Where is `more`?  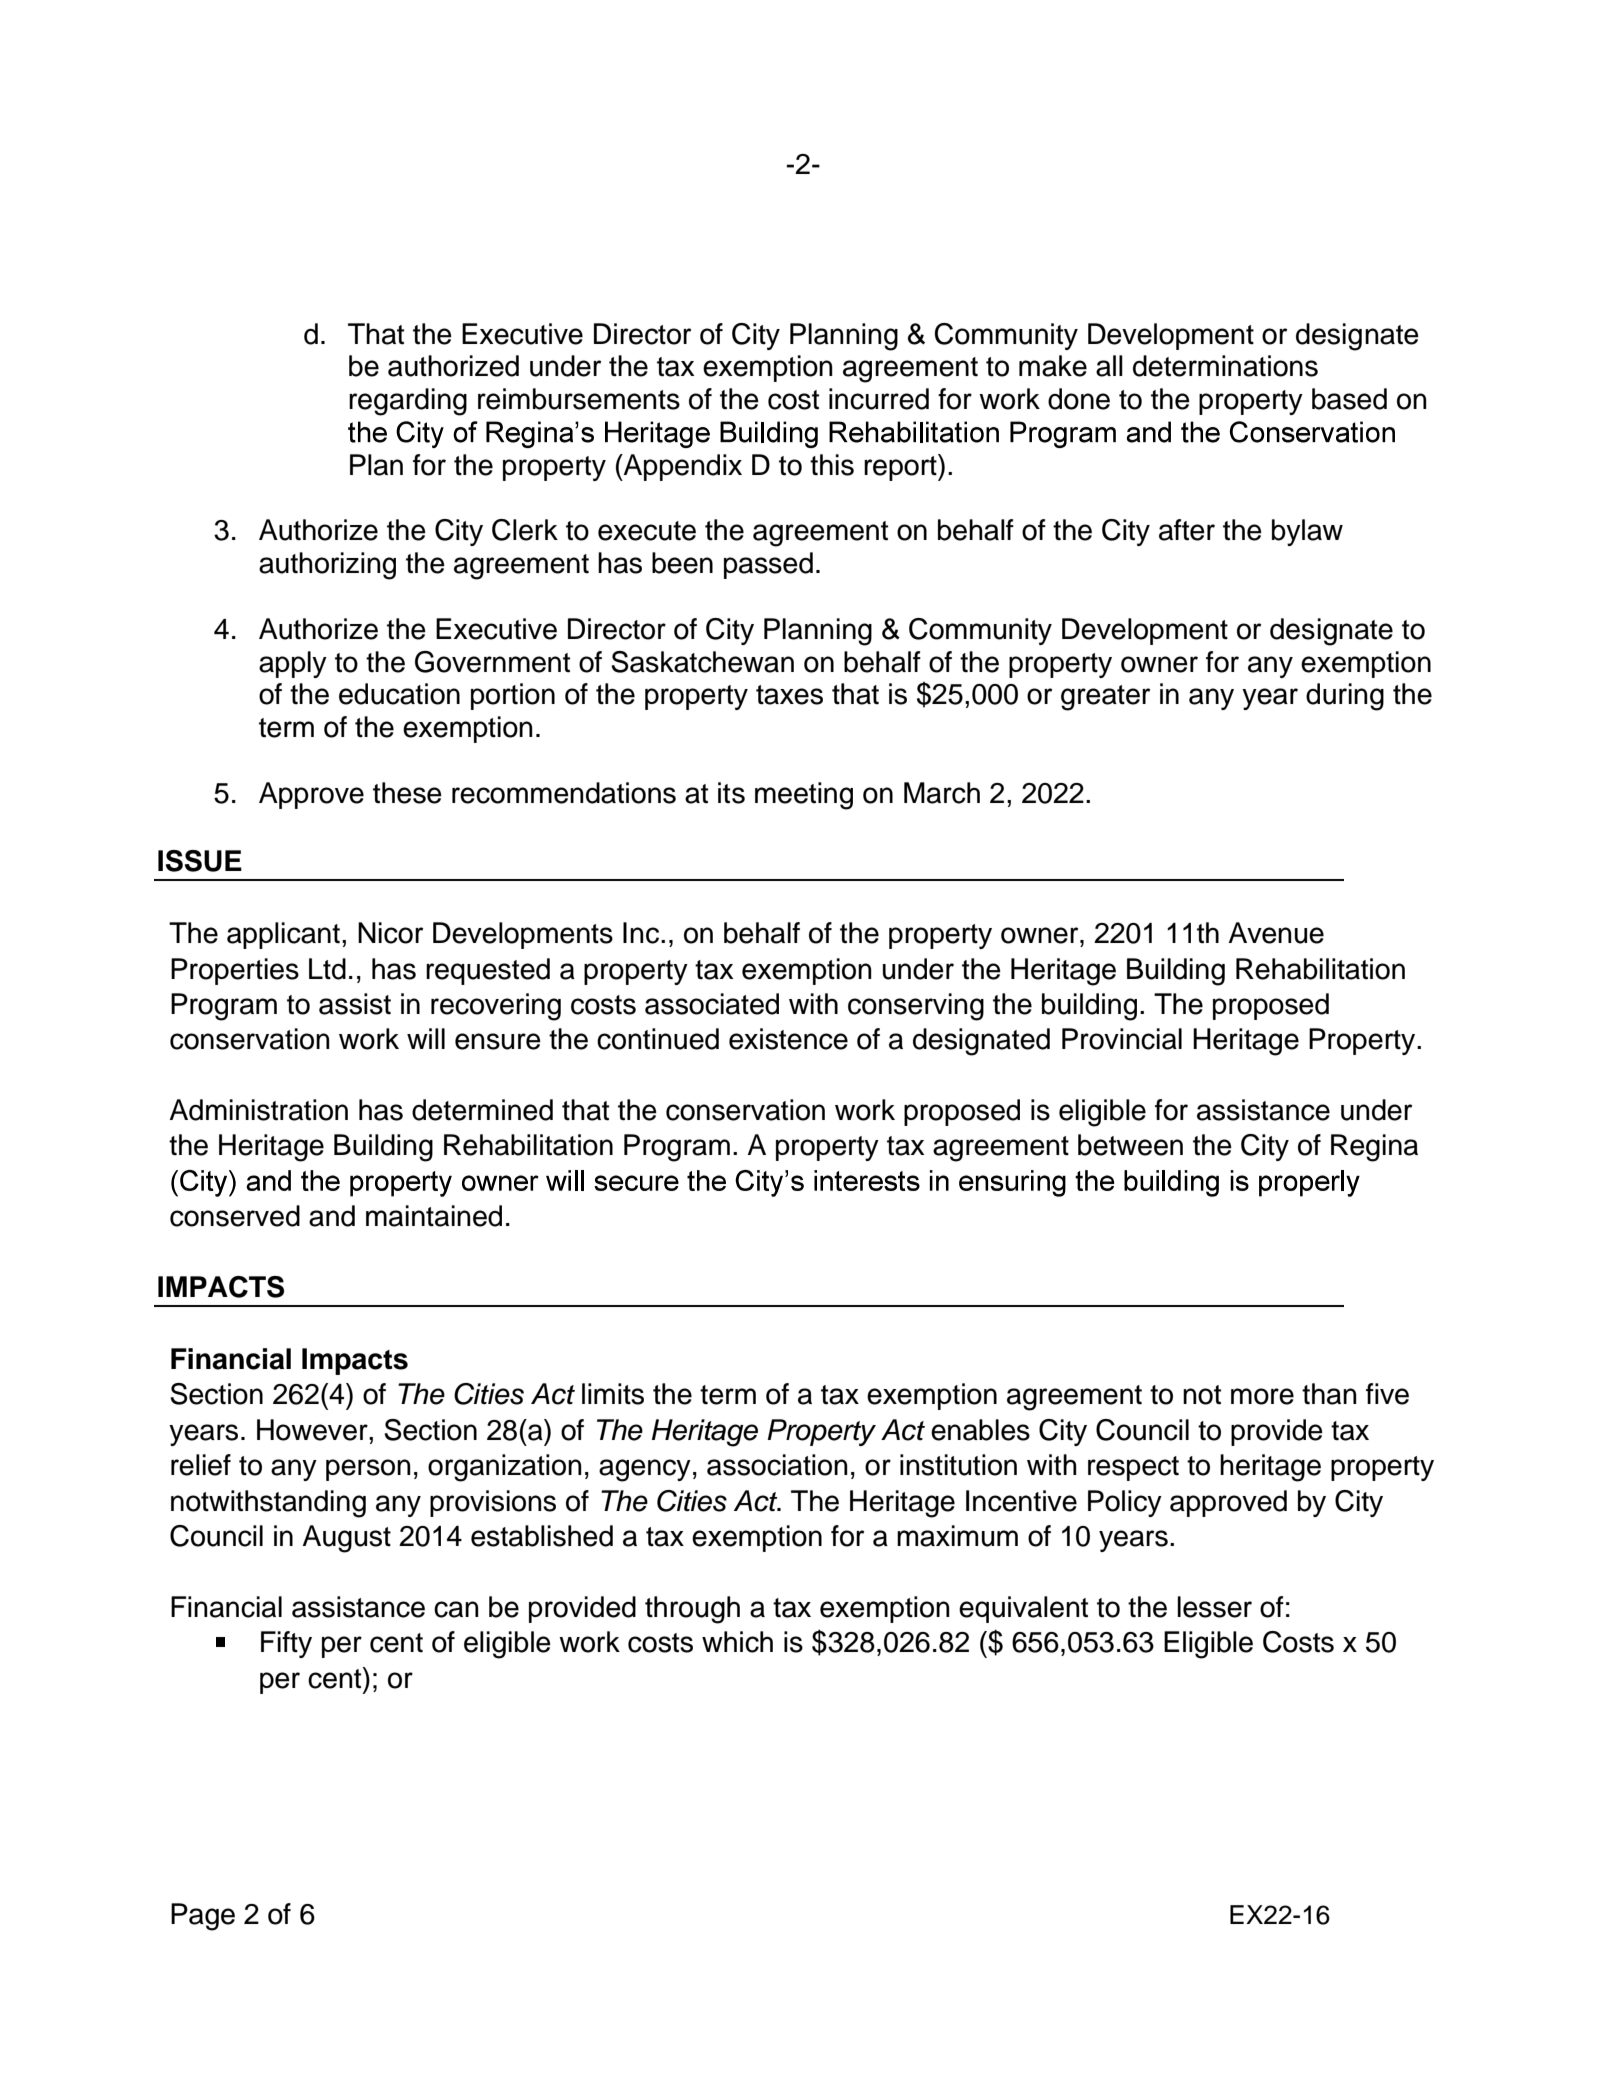 more is located at coordinates (1262, 1396).
